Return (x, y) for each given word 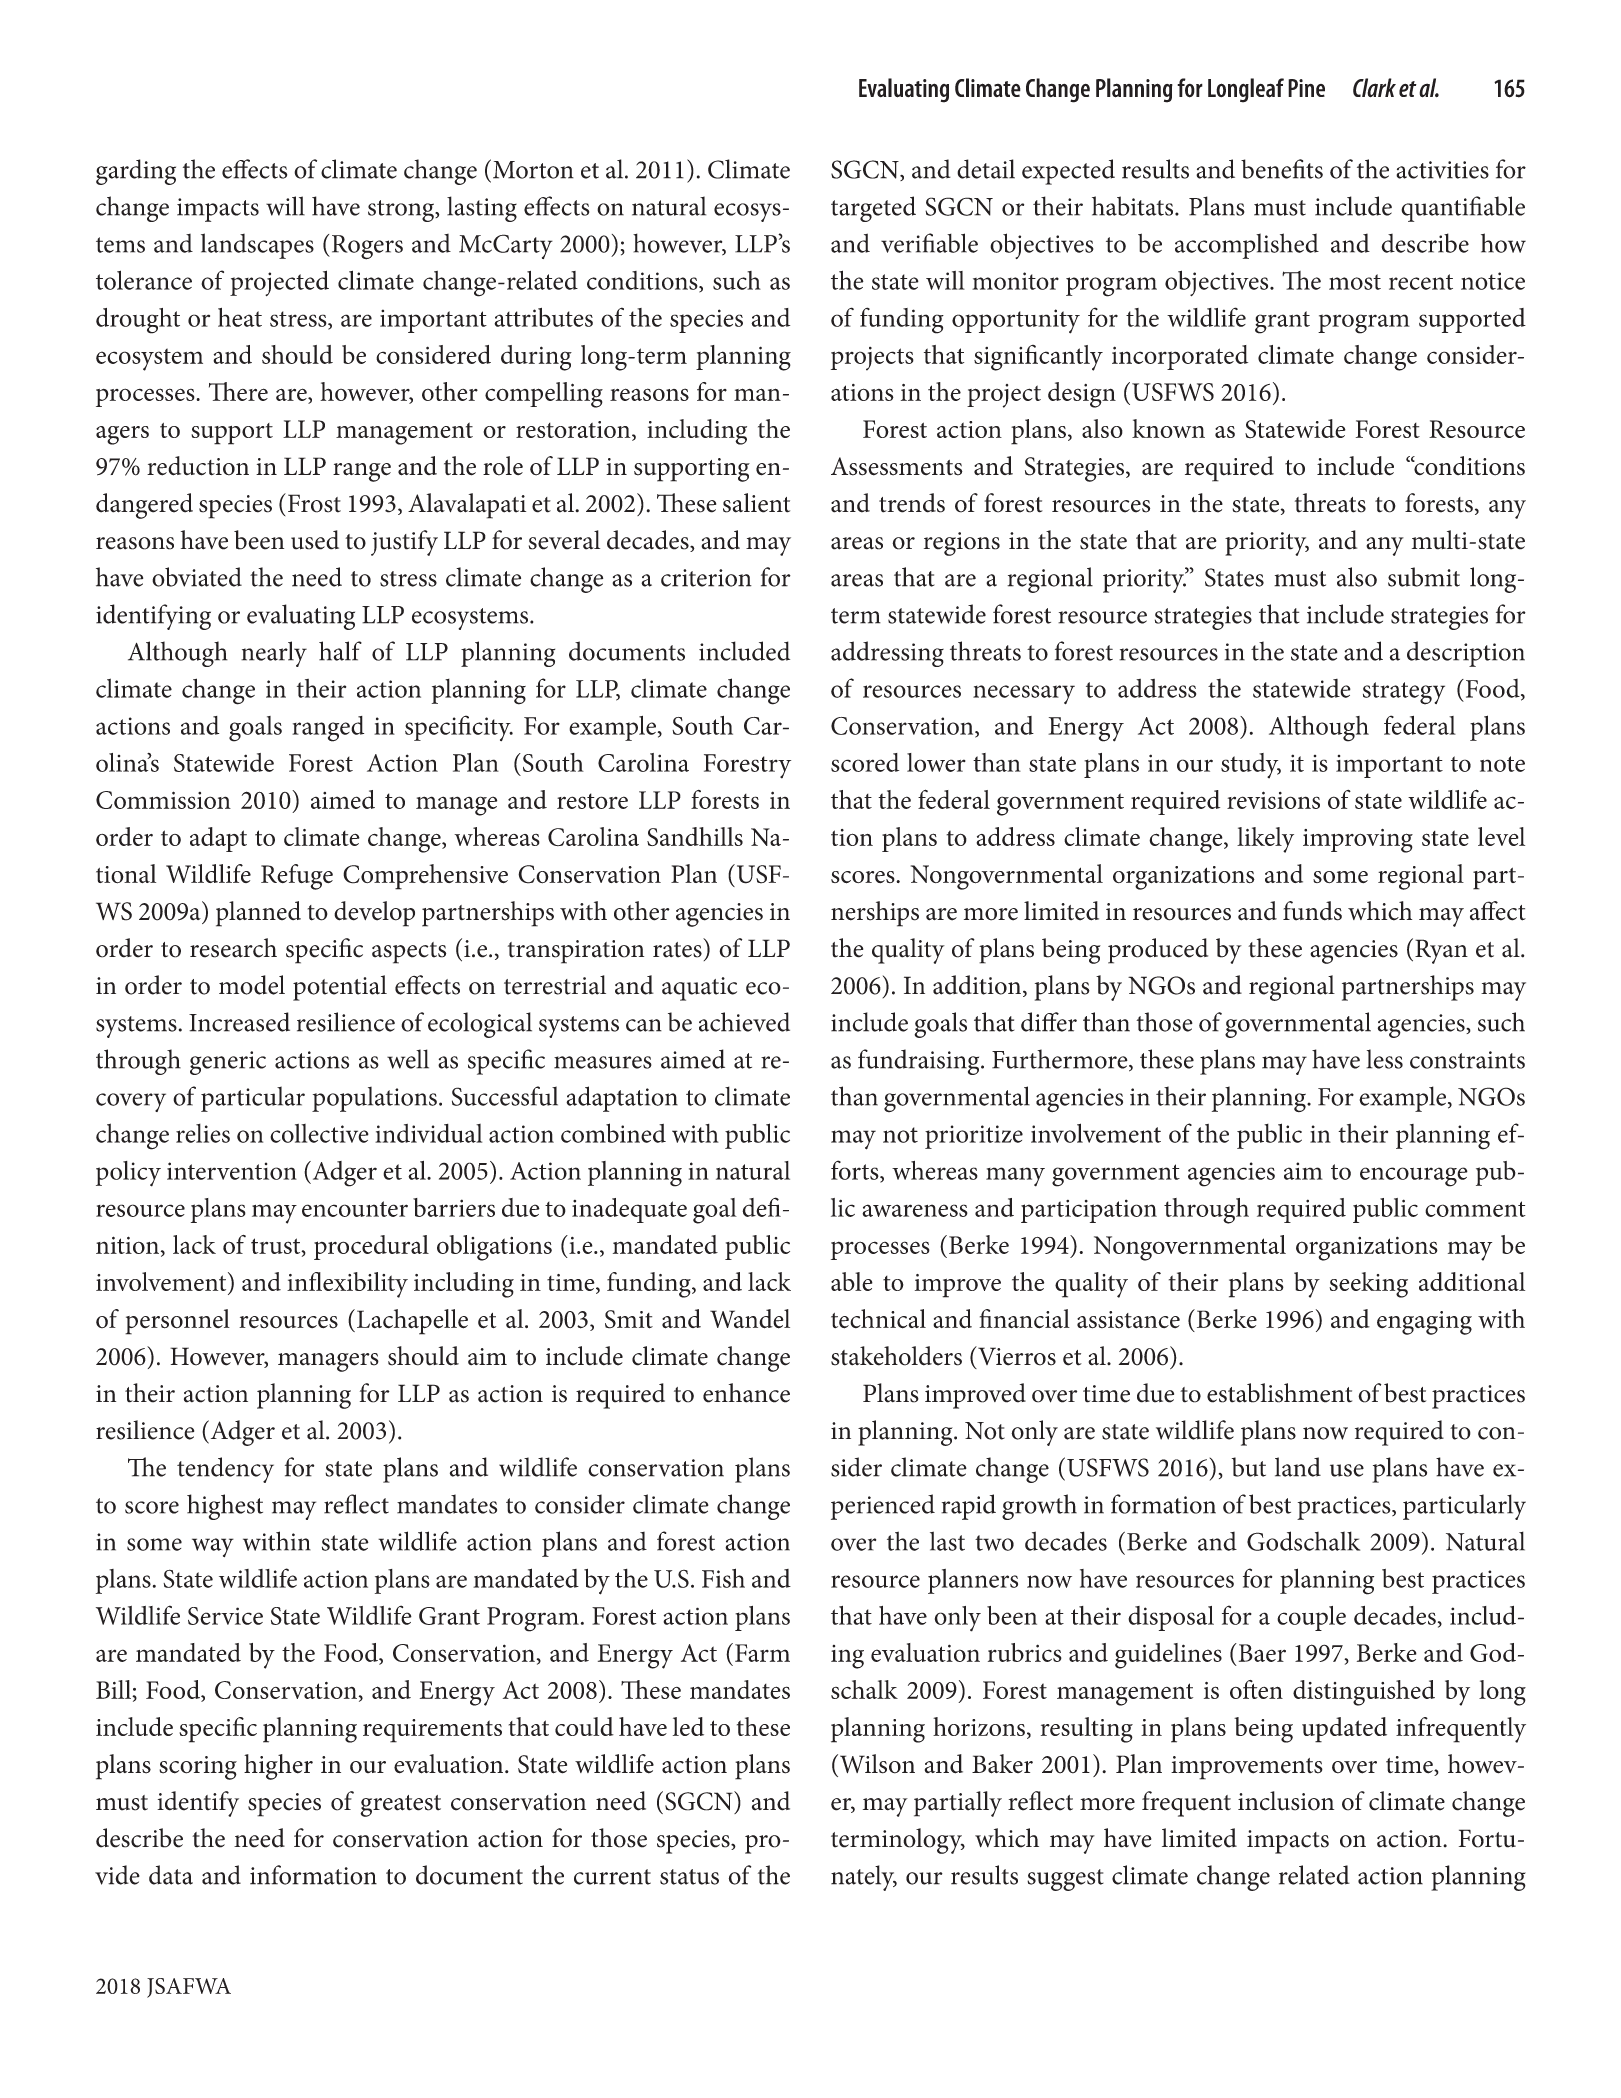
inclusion (1286, 1801)
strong (402, 211)
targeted (873, 209)
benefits (1282, 169)
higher (278, 1767)
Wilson (876, 1764)
